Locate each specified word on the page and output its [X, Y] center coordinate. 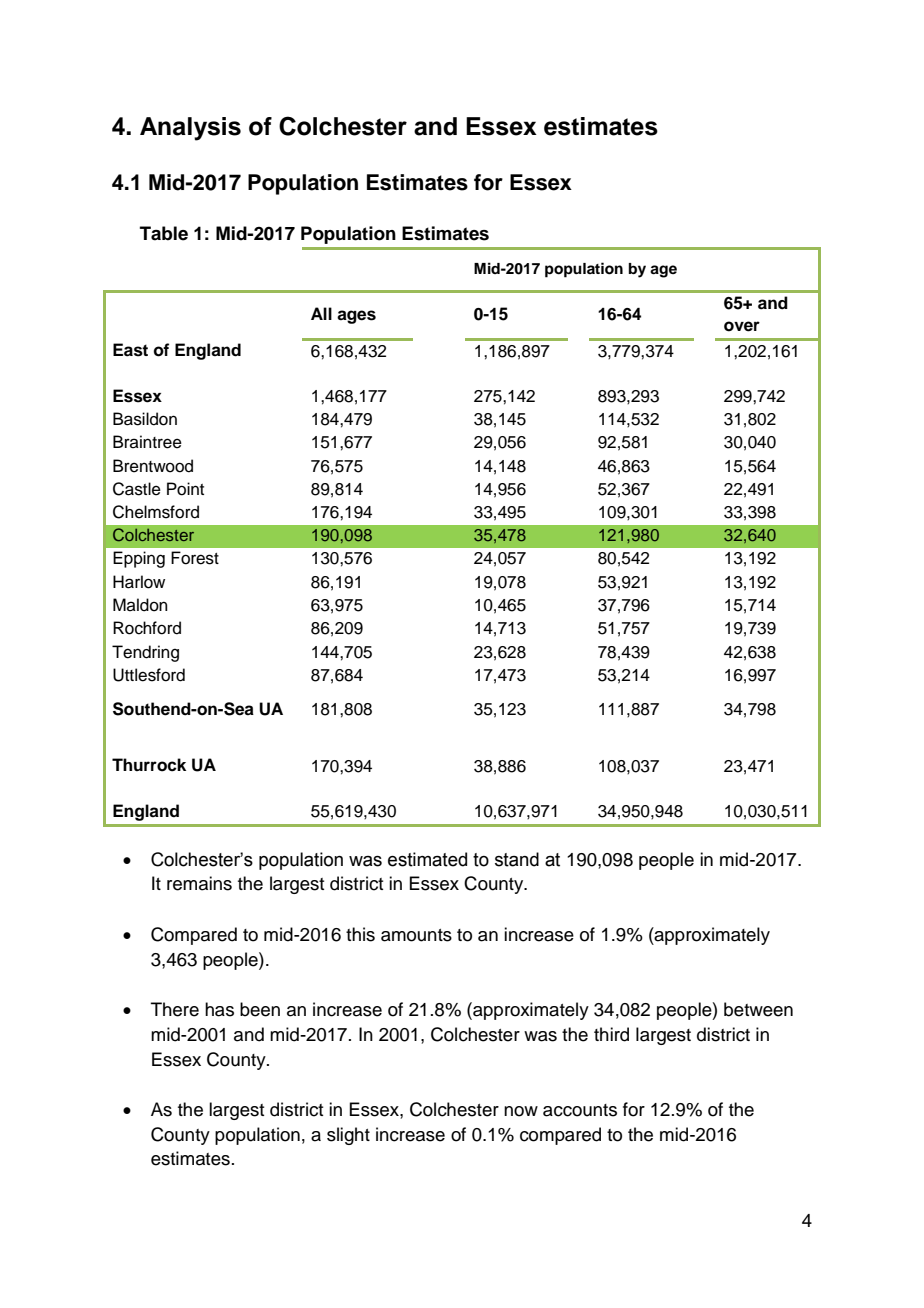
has [219, 1009]
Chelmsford [156, 512]
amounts [416, 935]
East [130, 350]
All [321, 313]
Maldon [140, 605]
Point [185, 489]
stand [517, 859]
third [611, 1034]
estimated [427, 859]
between [758, 1009]
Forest [195, 558]
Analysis [190, 129]
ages [356, 317]
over [742, 326]
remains [199, 883]
